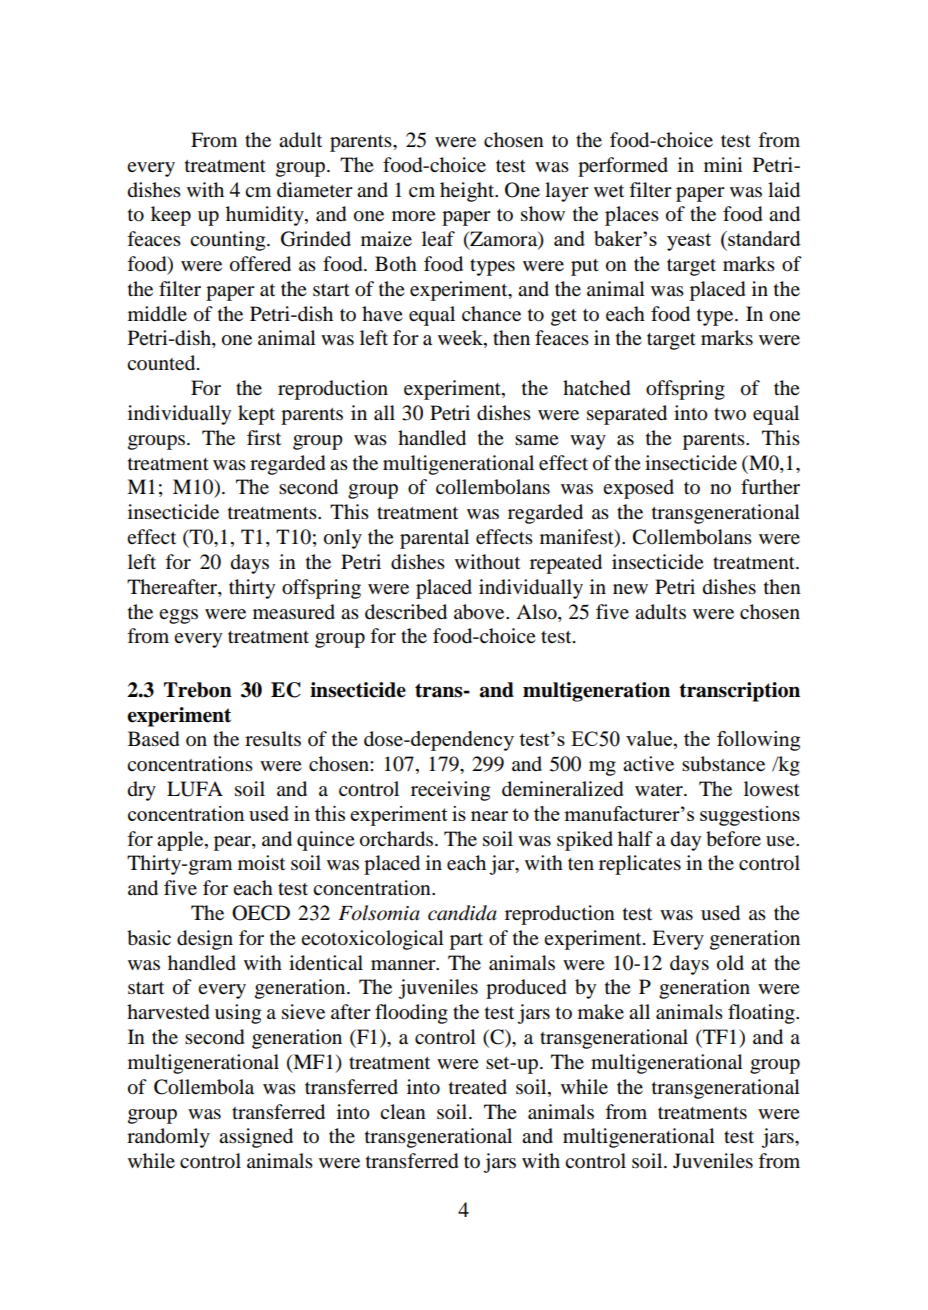 This page has height=1310, width=928. I want to click on above, so click(480, 612).
